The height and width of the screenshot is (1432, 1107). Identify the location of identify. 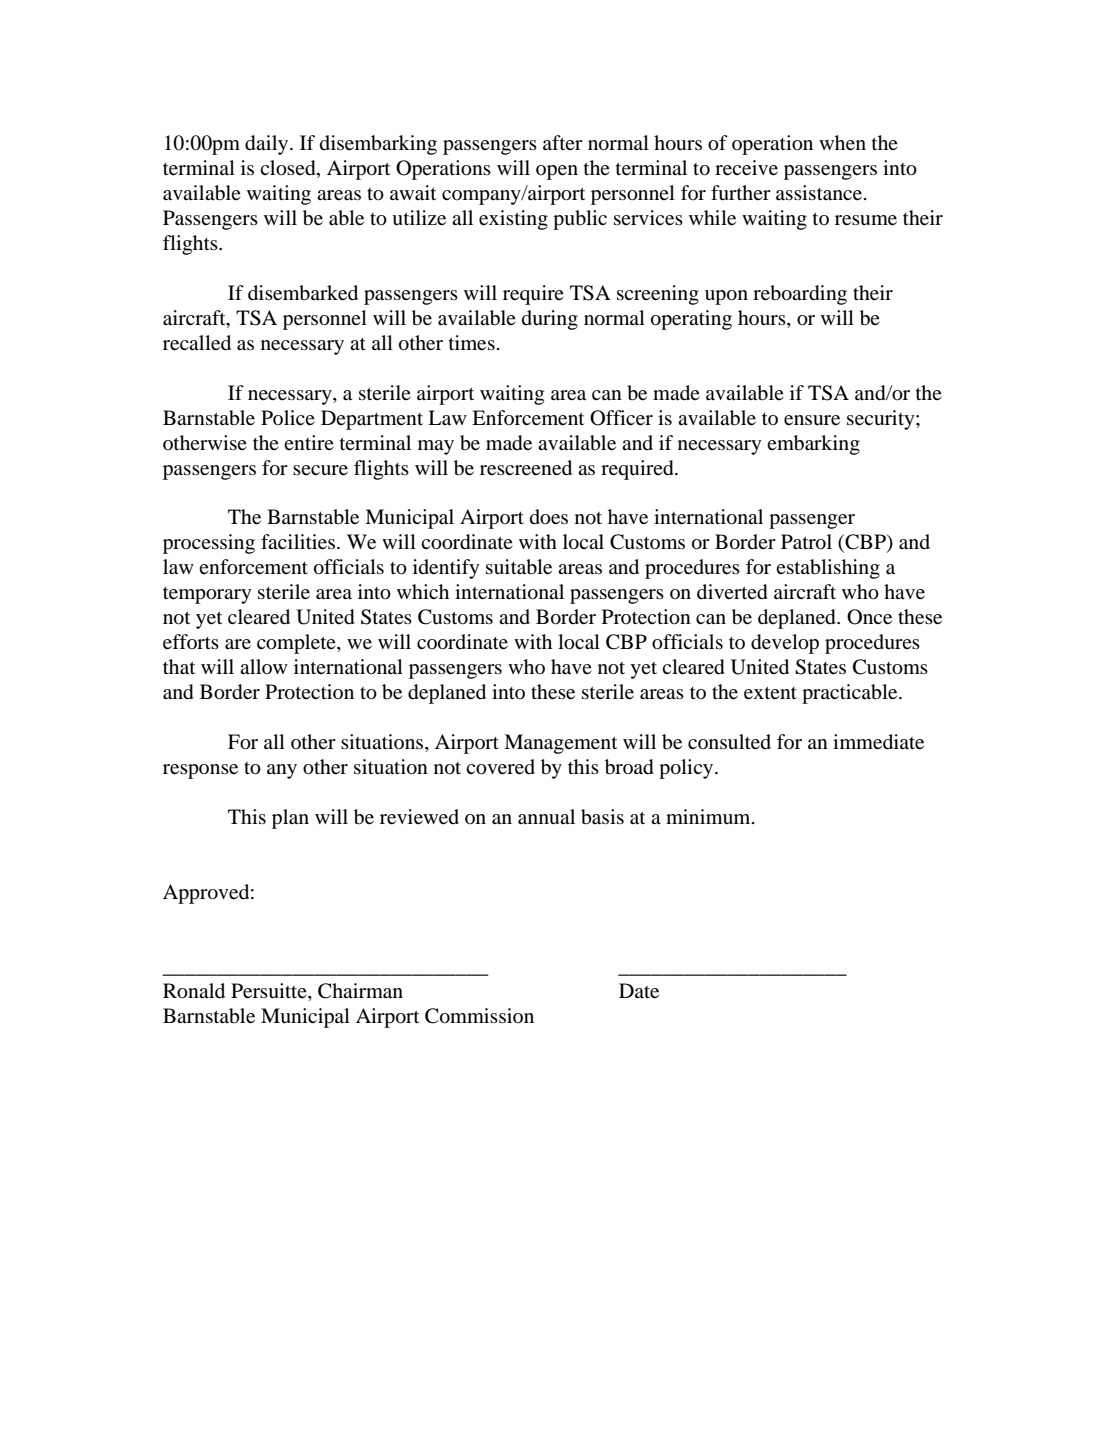
(446, 569).
